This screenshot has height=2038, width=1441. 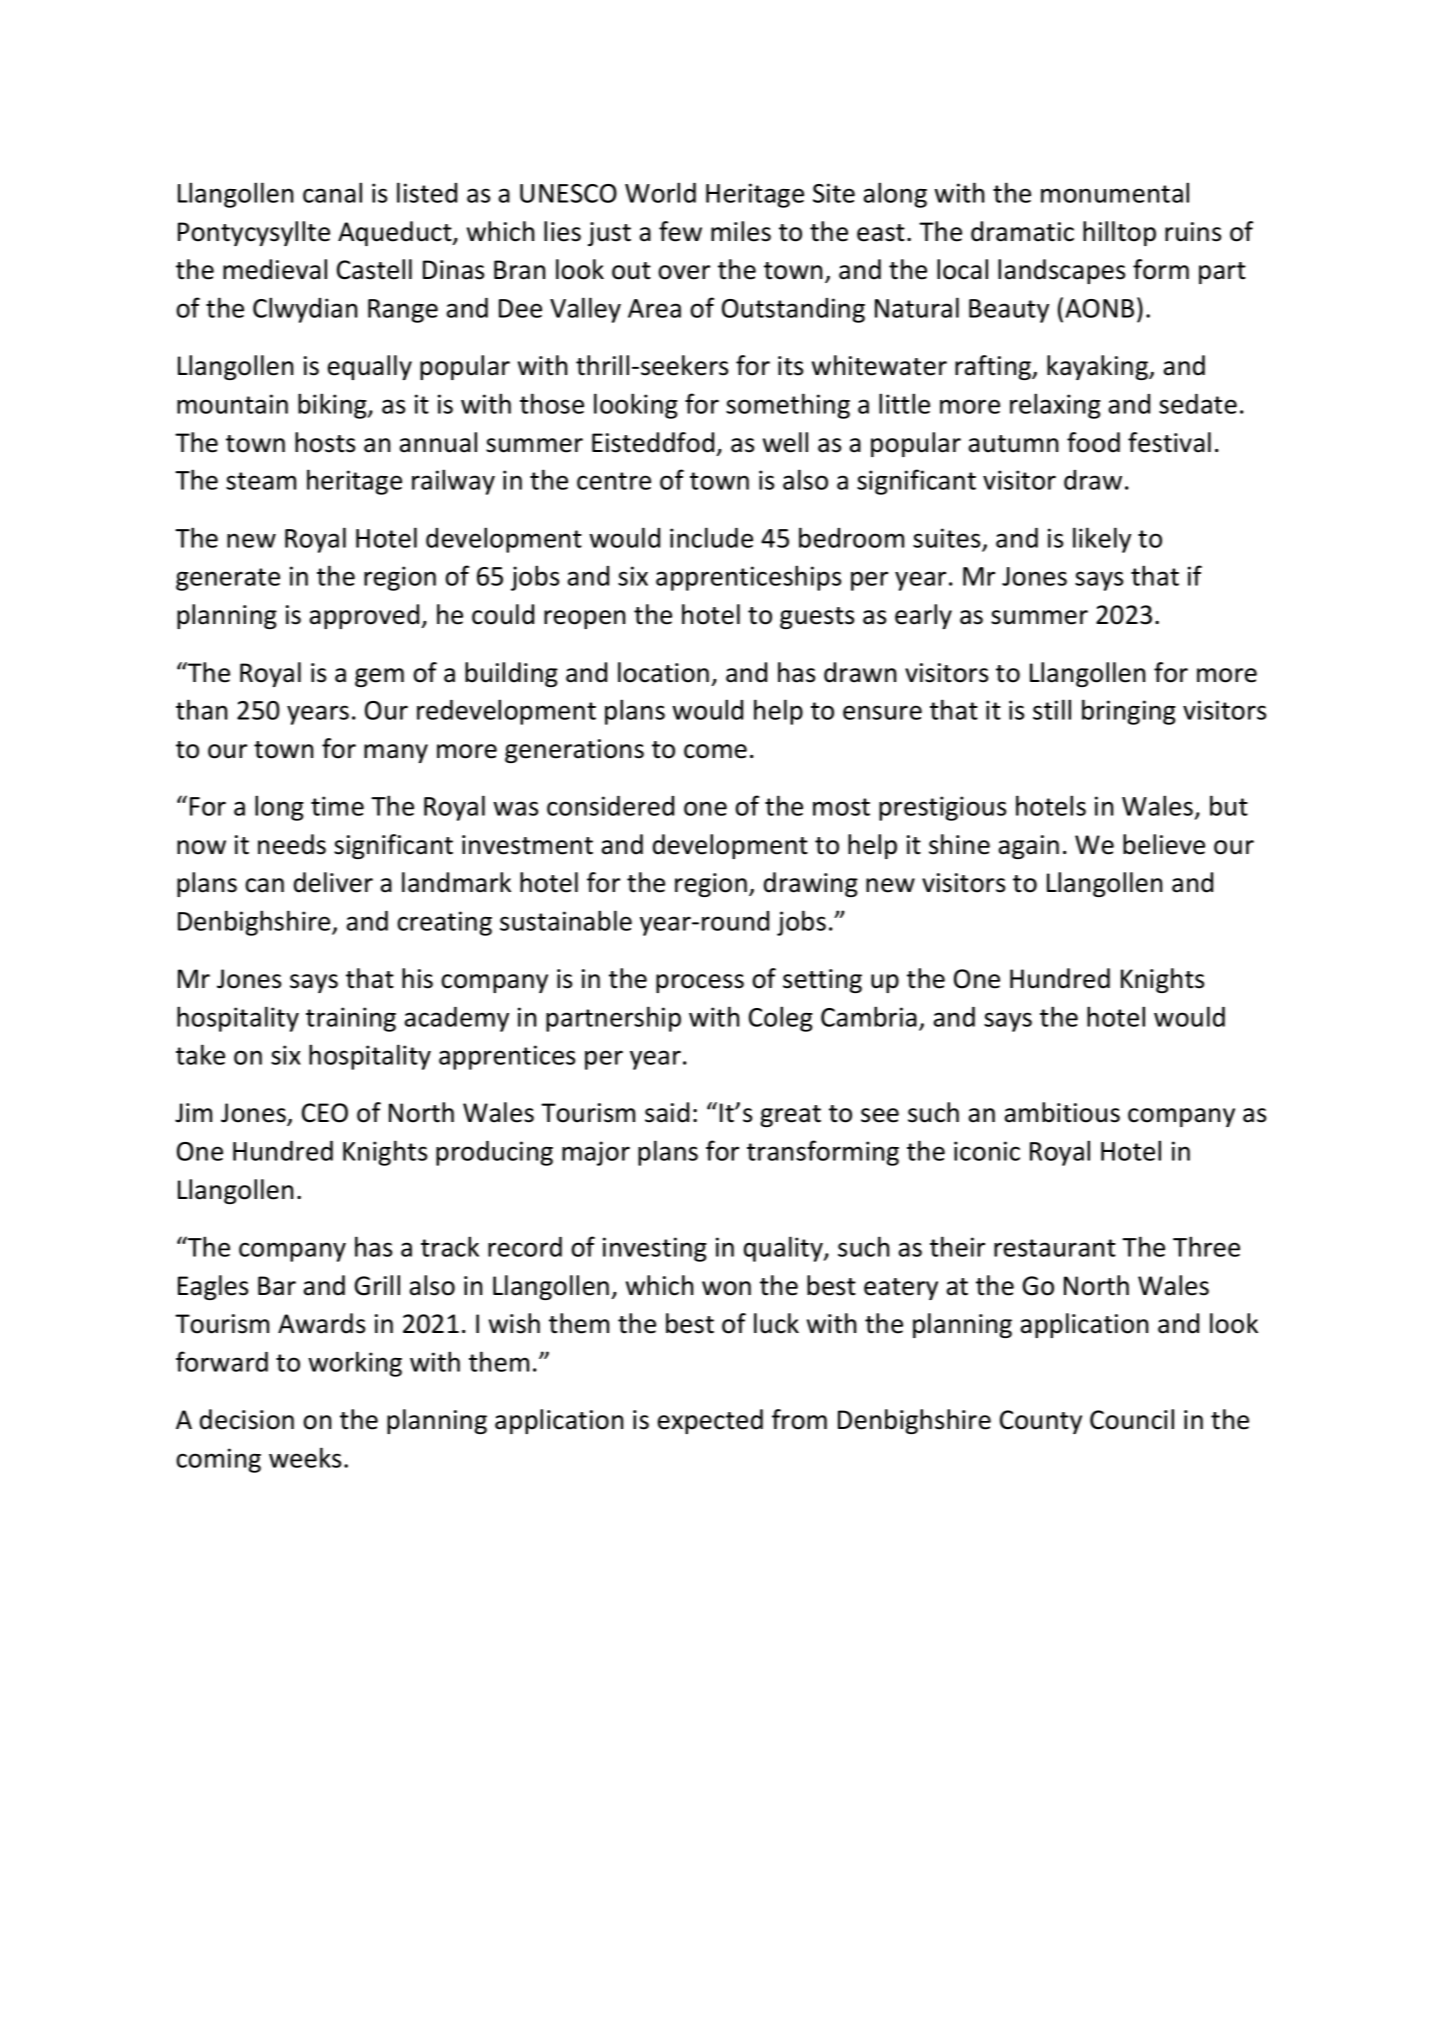 I want to click on considered, so click(x=610, y=806).
